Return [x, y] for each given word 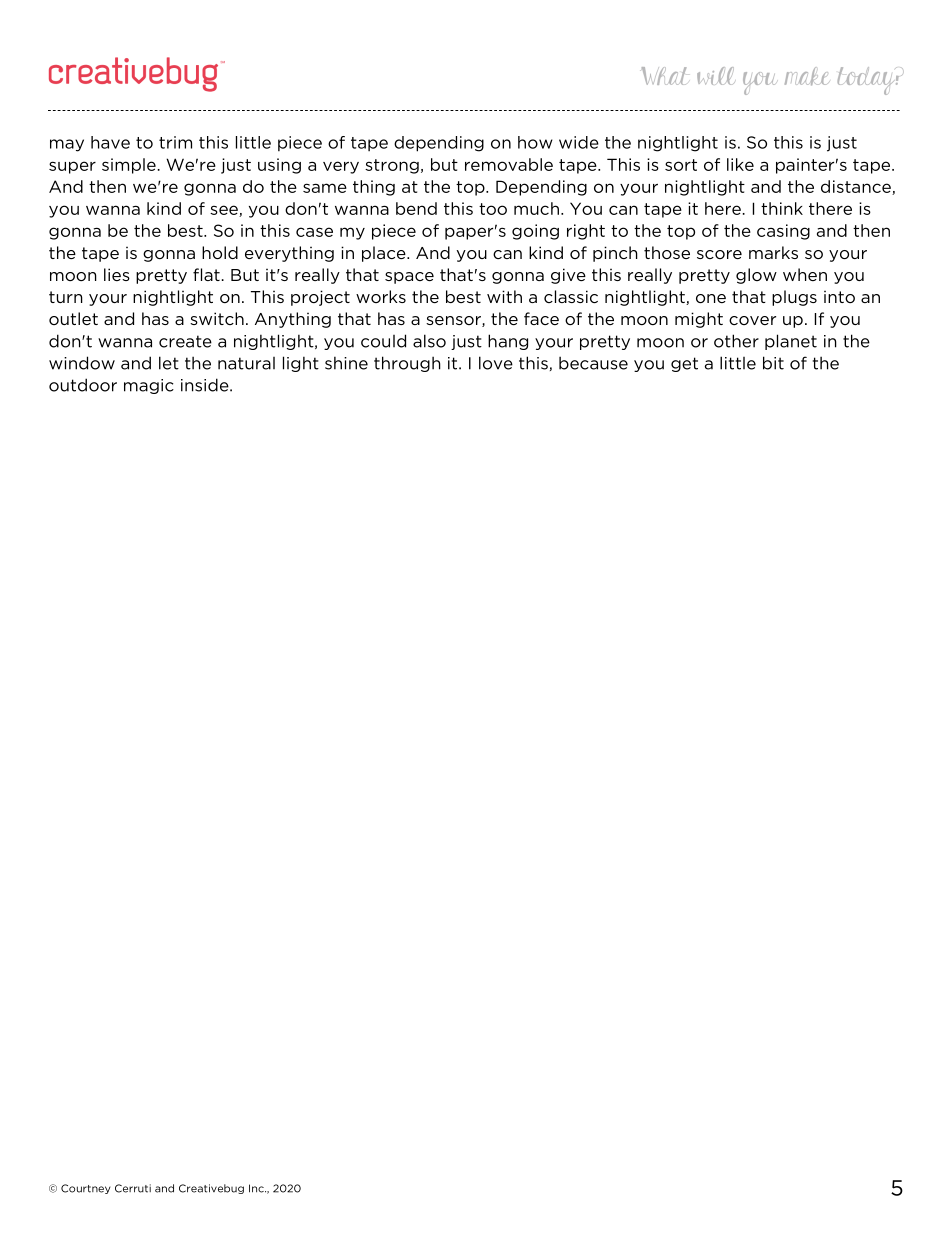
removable [509, 164]
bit [773, 363]
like [740, 164]
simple [129, 166]
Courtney [86, 1189]
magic [149, 386]
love [496, 363]
